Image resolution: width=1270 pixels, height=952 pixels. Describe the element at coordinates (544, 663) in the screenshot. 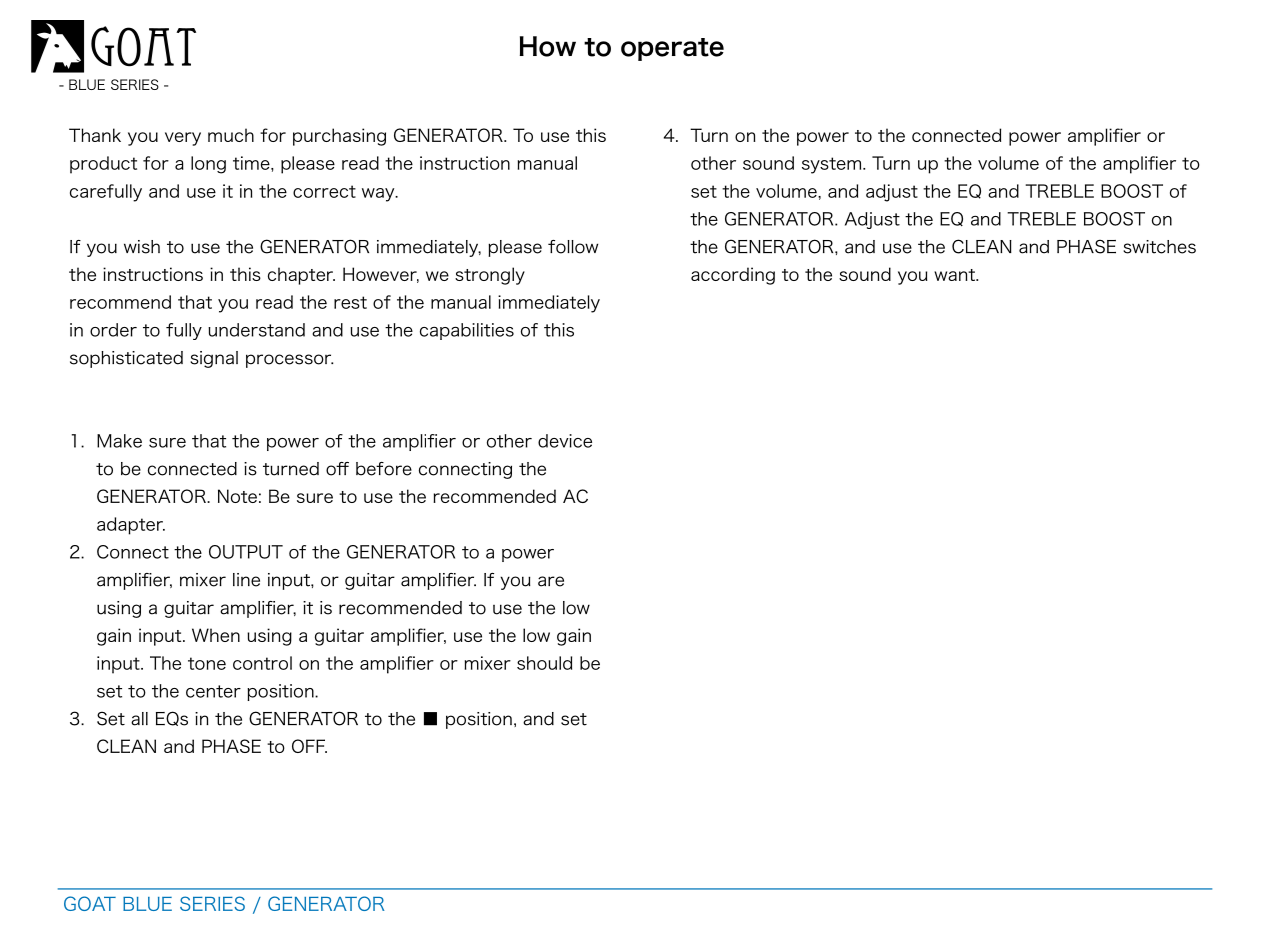

I see `should` at that location.
